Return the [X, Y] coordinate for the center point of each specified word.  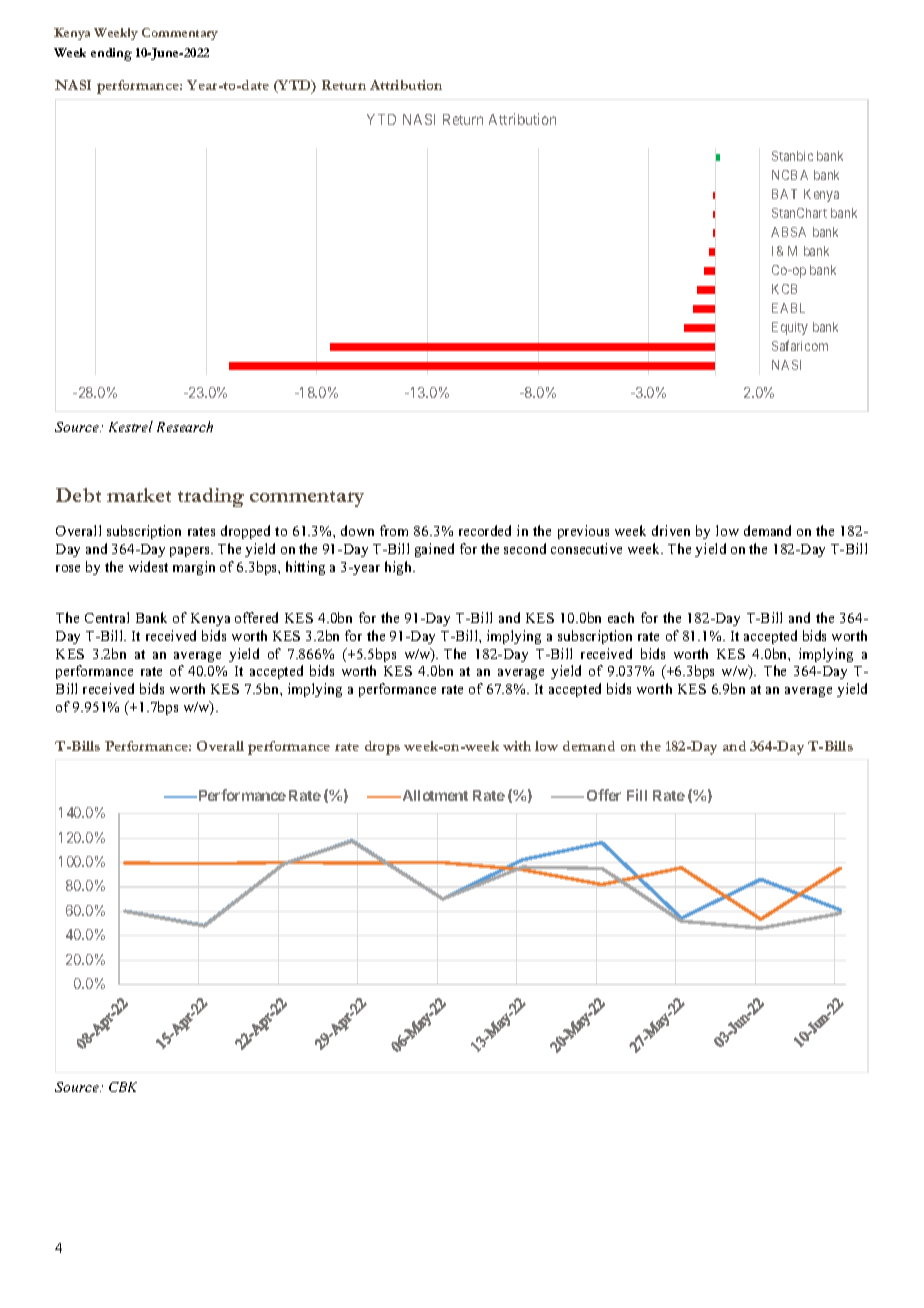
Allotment [434, 795]
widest [148, 566]
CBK [123, 1087]
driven [671, 530]
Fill [637, 795]
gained [434, 550]
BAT [784, 194]
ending [111, 54]
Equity [790, 328]
